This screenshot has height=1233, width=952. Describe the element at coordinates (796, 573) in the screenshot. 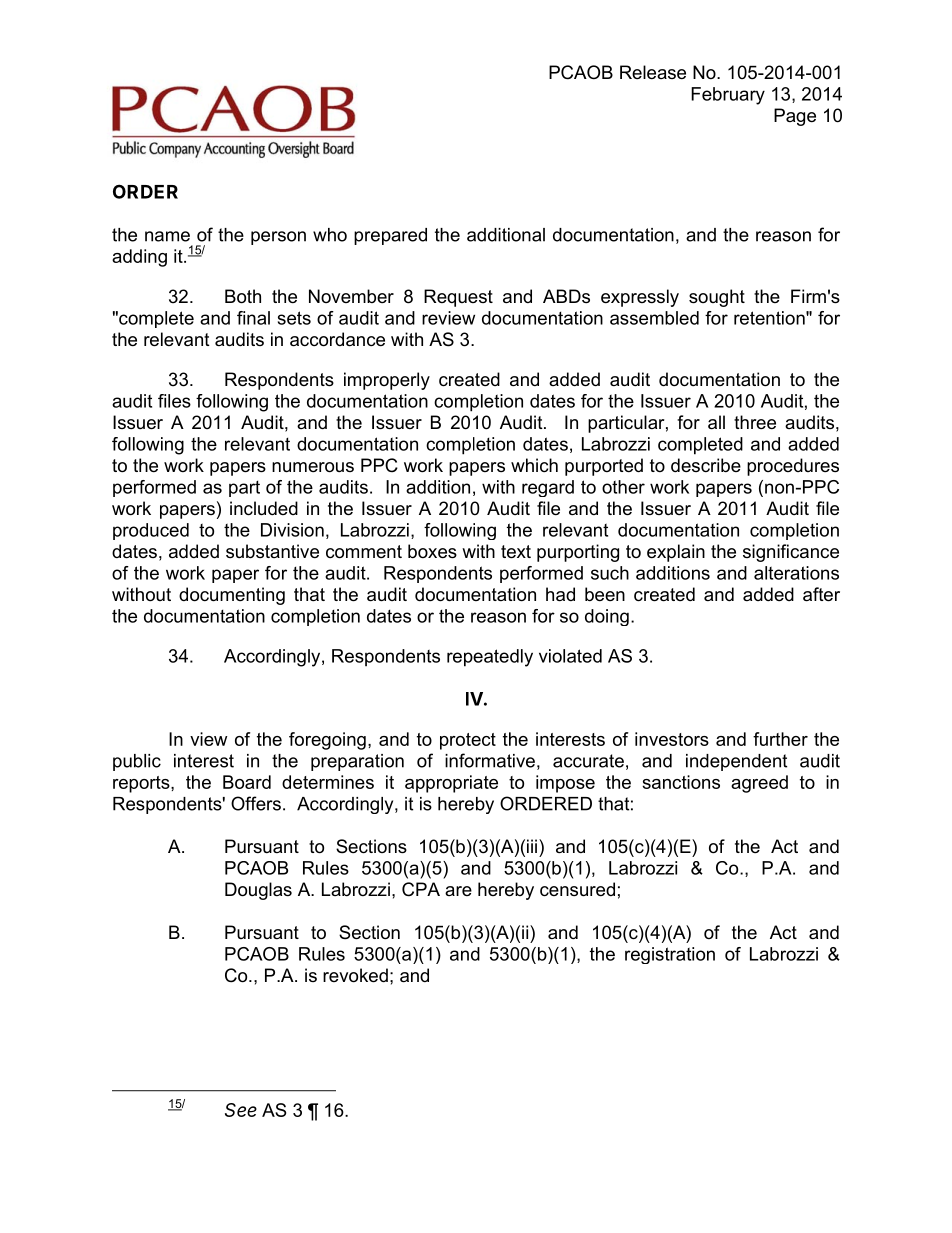

I see `alterations` at that location.
